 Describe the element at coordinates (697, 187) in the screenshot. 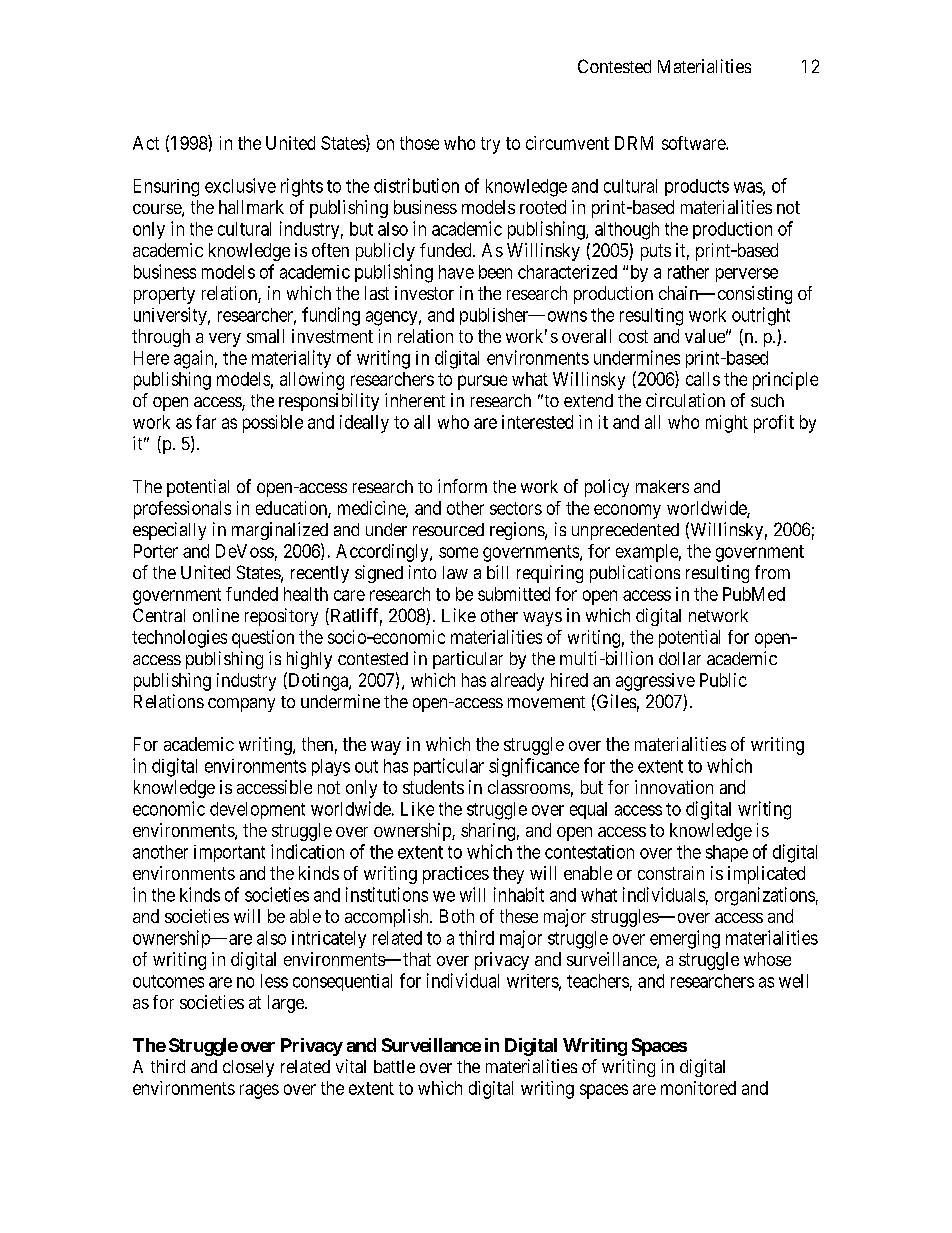

I see `products` at that location.
